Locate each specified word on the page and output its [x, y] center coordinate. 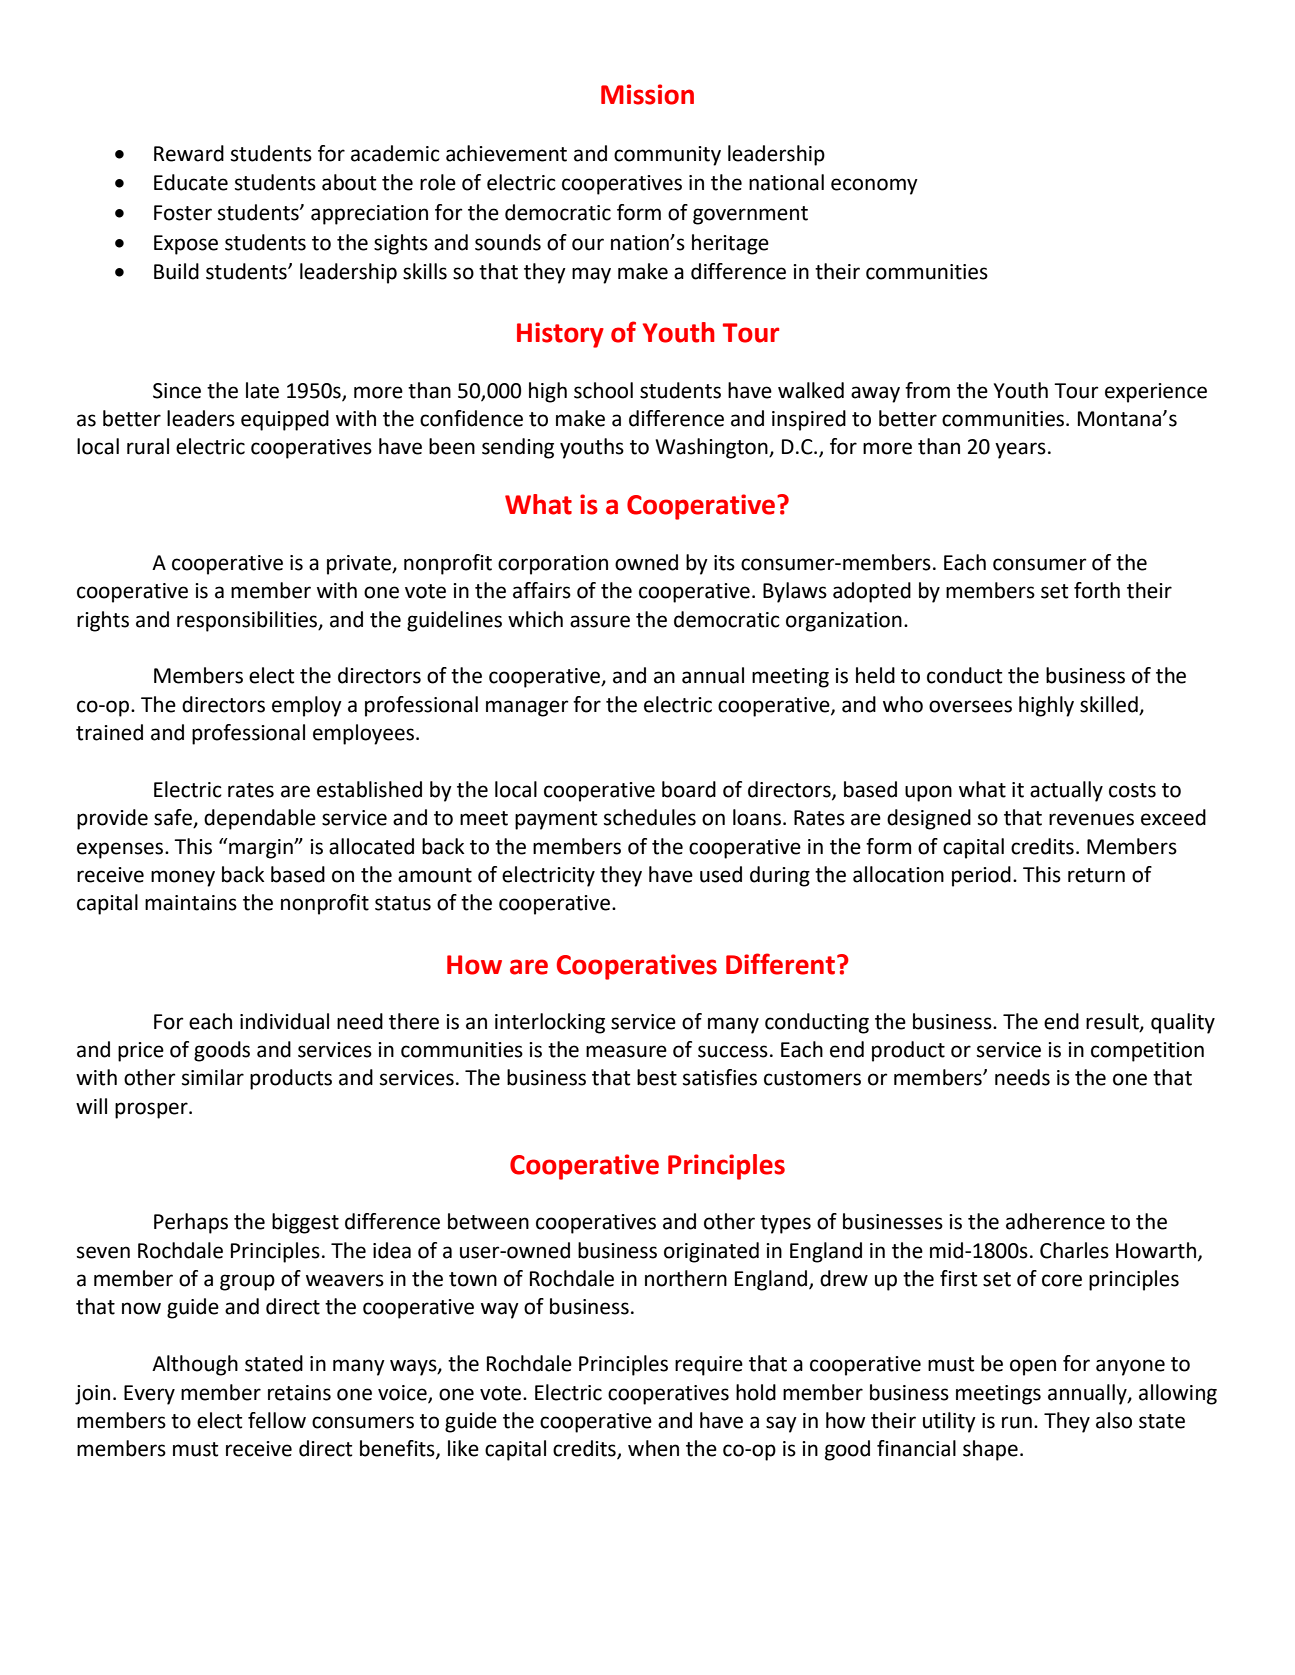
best [657, 1077]
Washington [712, 448]
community [667, 156]
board [689, 789]
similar [213, 1077]
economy [874, 186]
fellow [277, 1420]
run [1017, 1422]
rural [148, 446]
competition [1147, 1052]
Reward [189, 153]
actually [1066, 791]
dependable [260, 819]
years [1020, 450]
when [653, 1448]
